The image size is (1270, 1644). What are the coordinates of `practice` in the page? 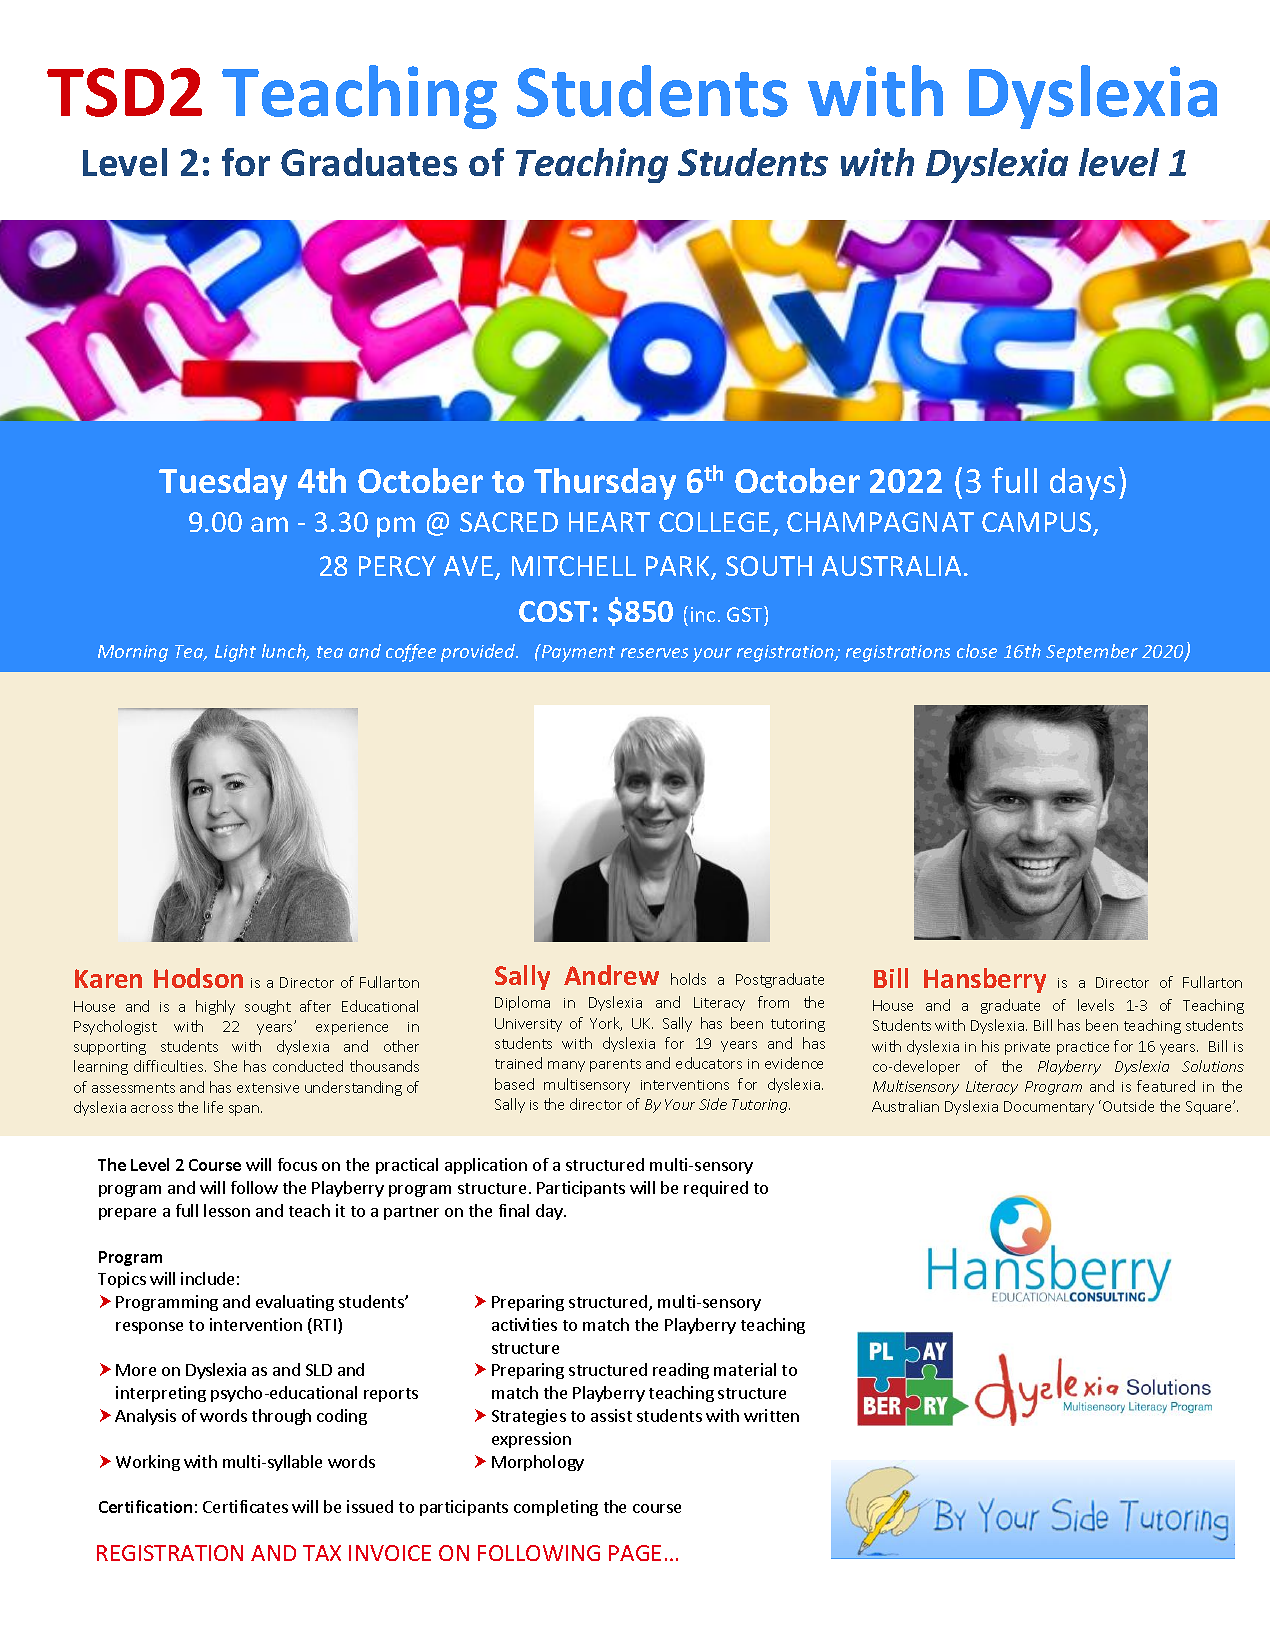 It's located at (1083, 1048).
